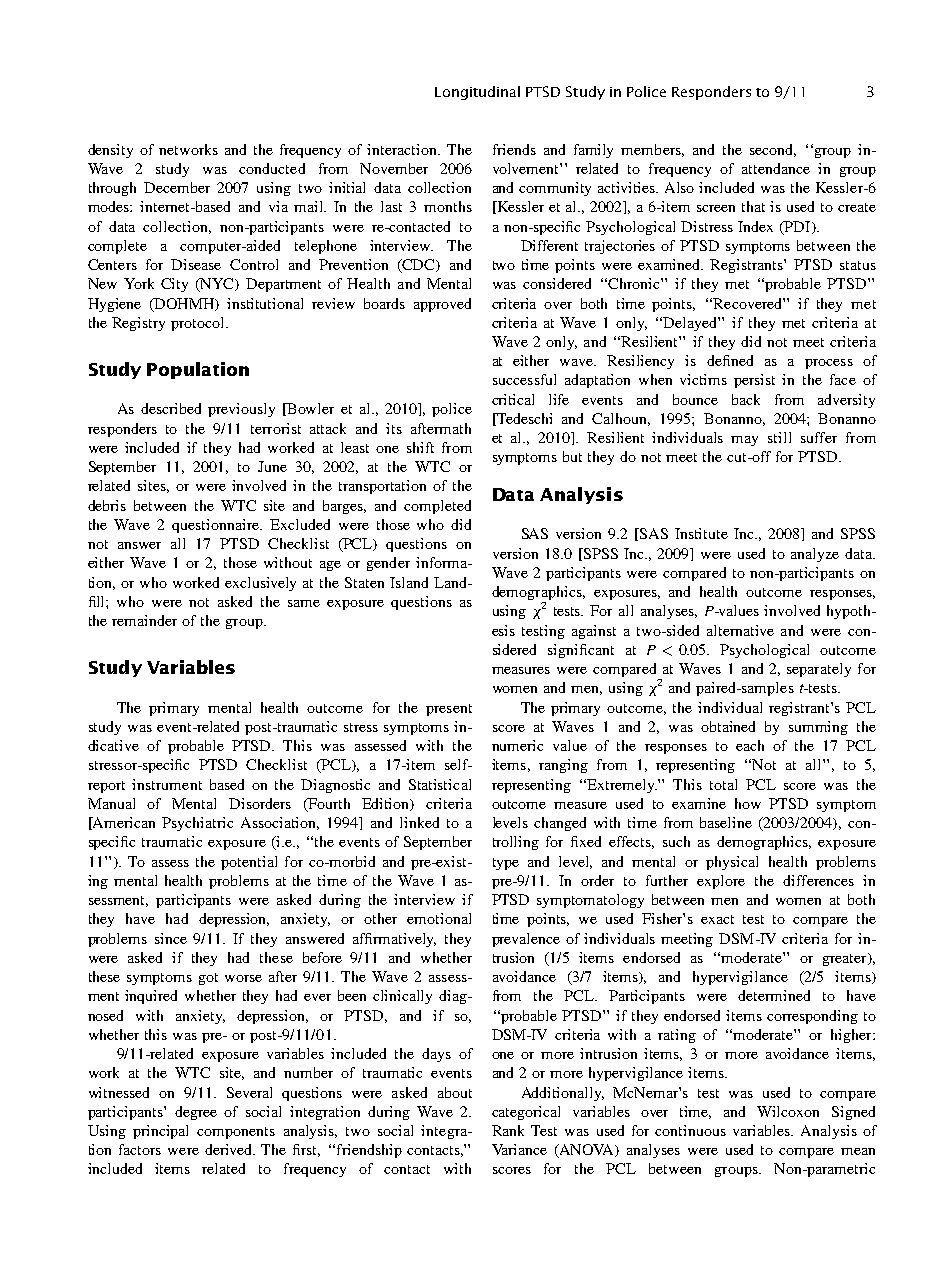 The width and height of the document is (952, 1270). What do you see at coordinates (107, 505) in the document?
I see `debris` at bounding box center [107, 505].
